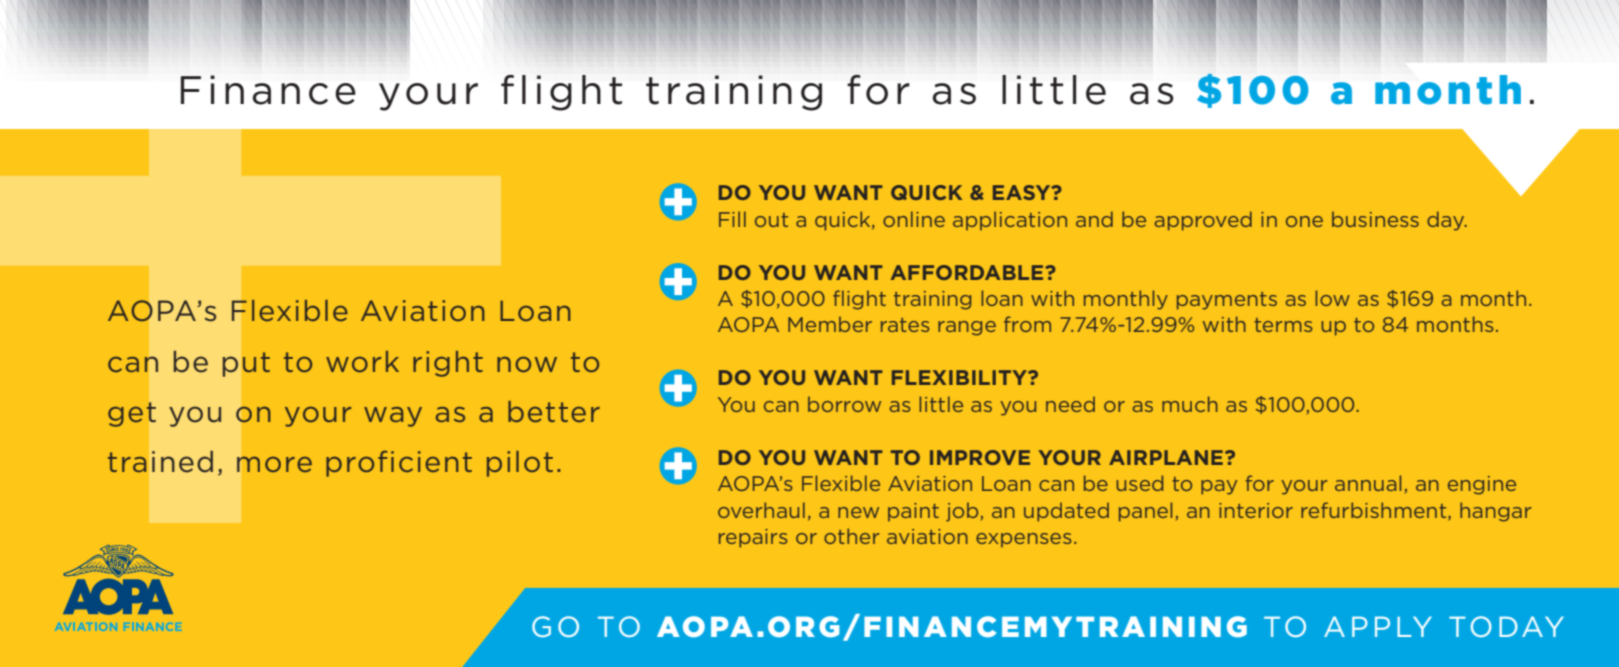 The width and height of the page is (1619, 667). Describe the element at coordinates (1283, 325) in the page. I see `terms` at that location.
